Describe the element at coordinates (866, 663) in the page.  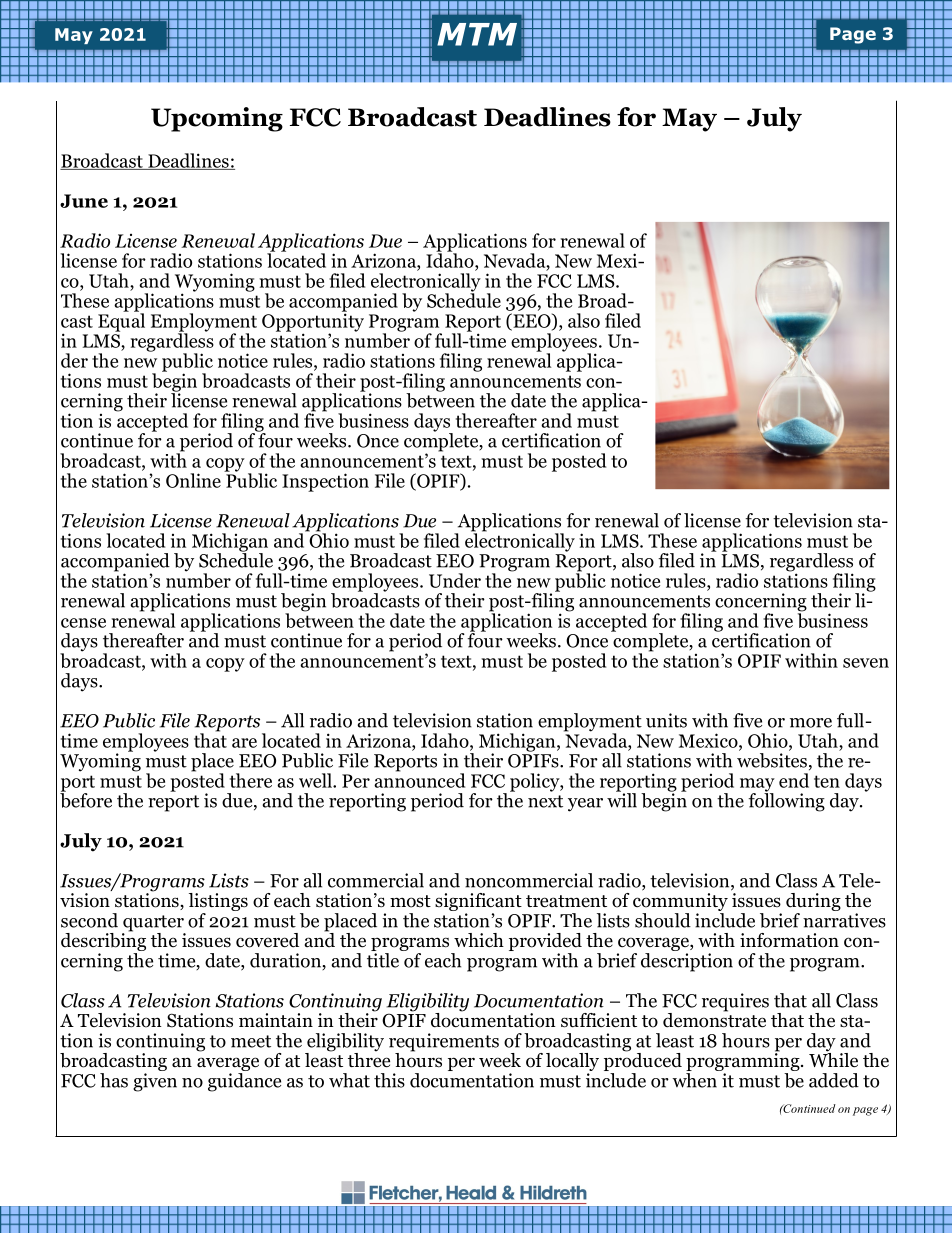
I see `seven` at that location.
